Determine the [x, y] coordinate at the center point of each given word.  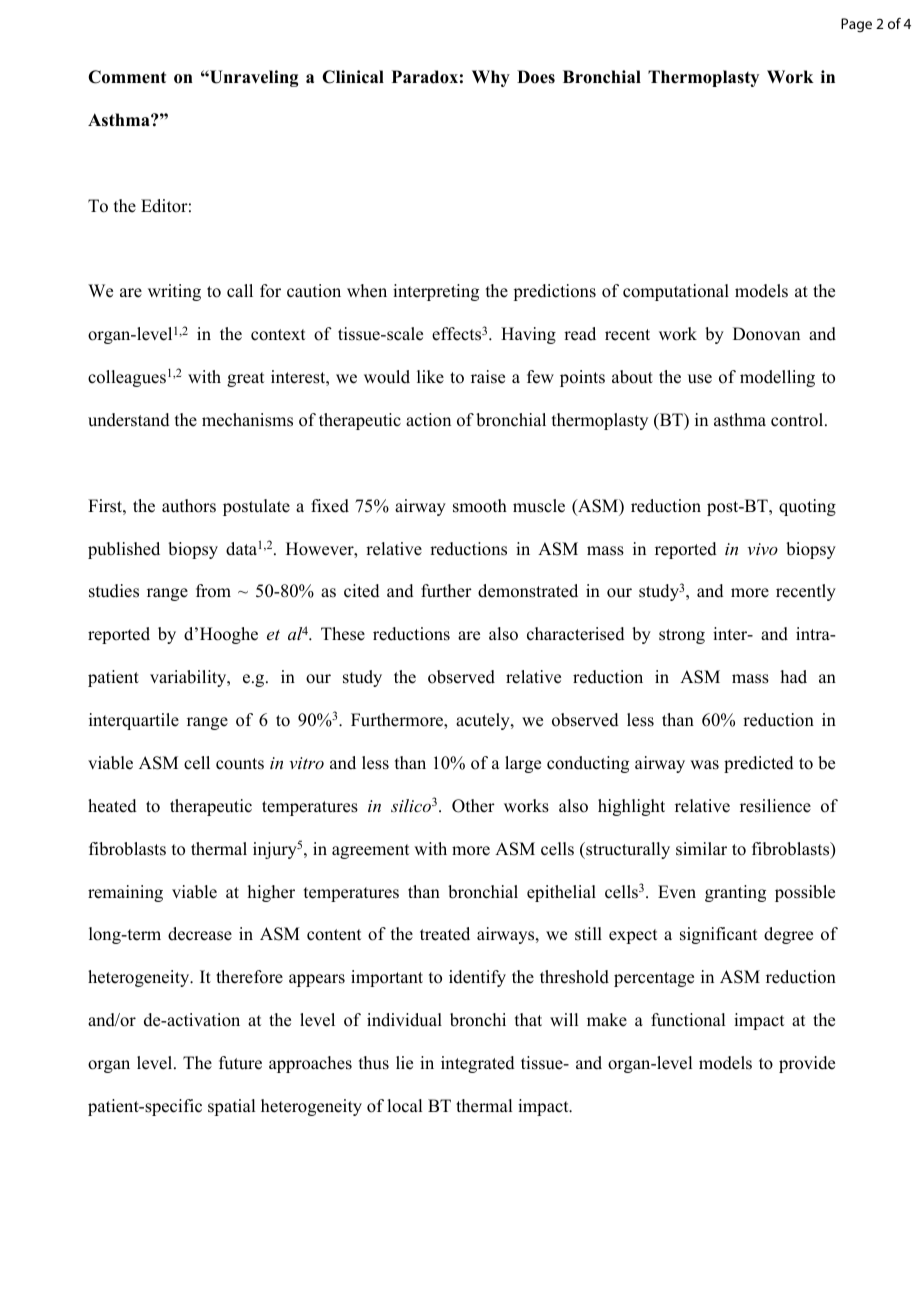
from [213, 591]
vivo [762, 549]
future [240, 1063]
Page [856, 25]
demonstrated [528, 591]
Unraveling [253, 78]
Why [491, 78]
